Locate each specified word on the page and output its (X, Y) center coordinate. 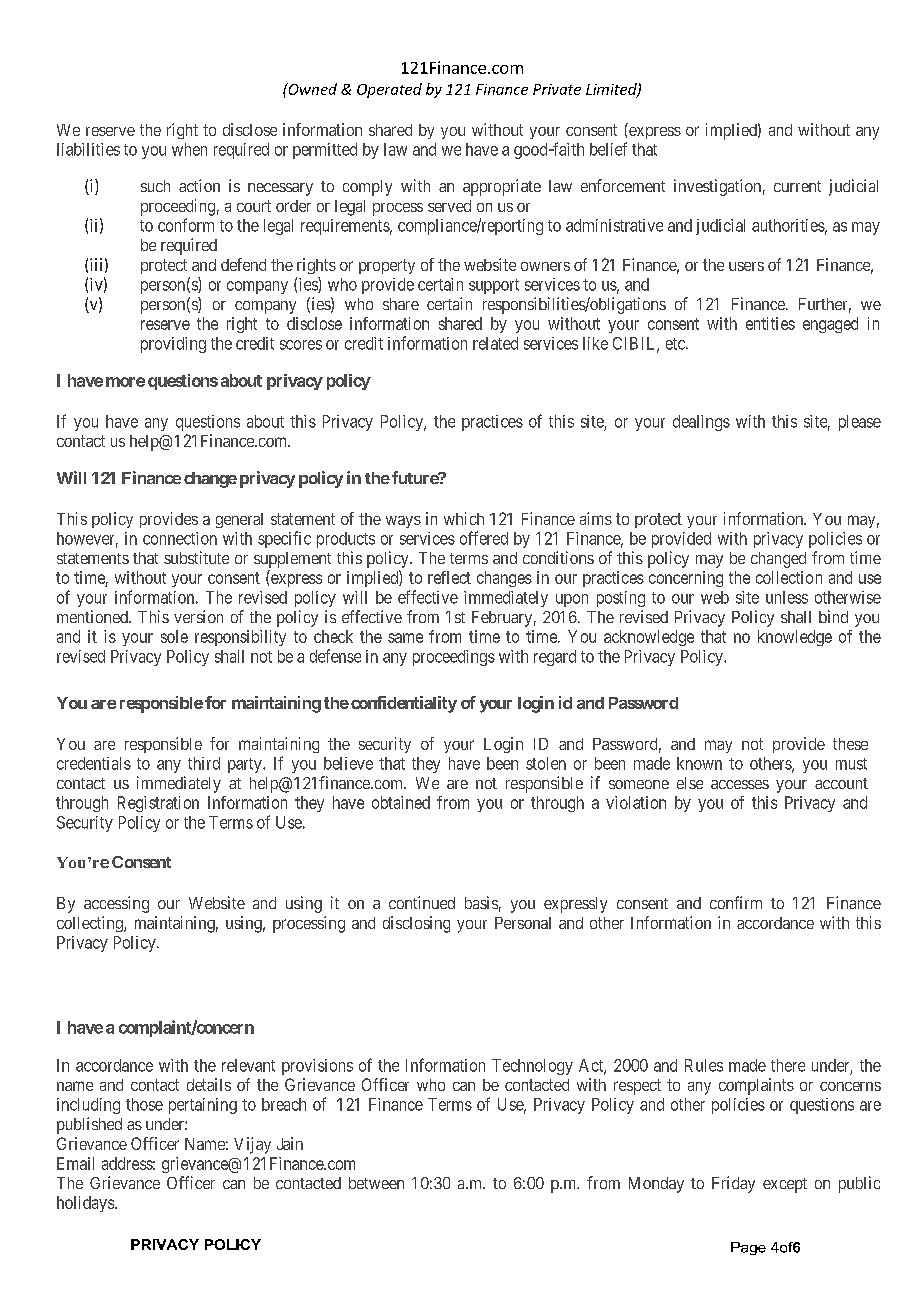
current (797, 186)
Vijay (252, 1145)
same (405, 638)
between (376, 1183)
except (785, 1185)
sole (174, 636)
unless (787, 597)
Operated (389, 90)
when (189, 149)
